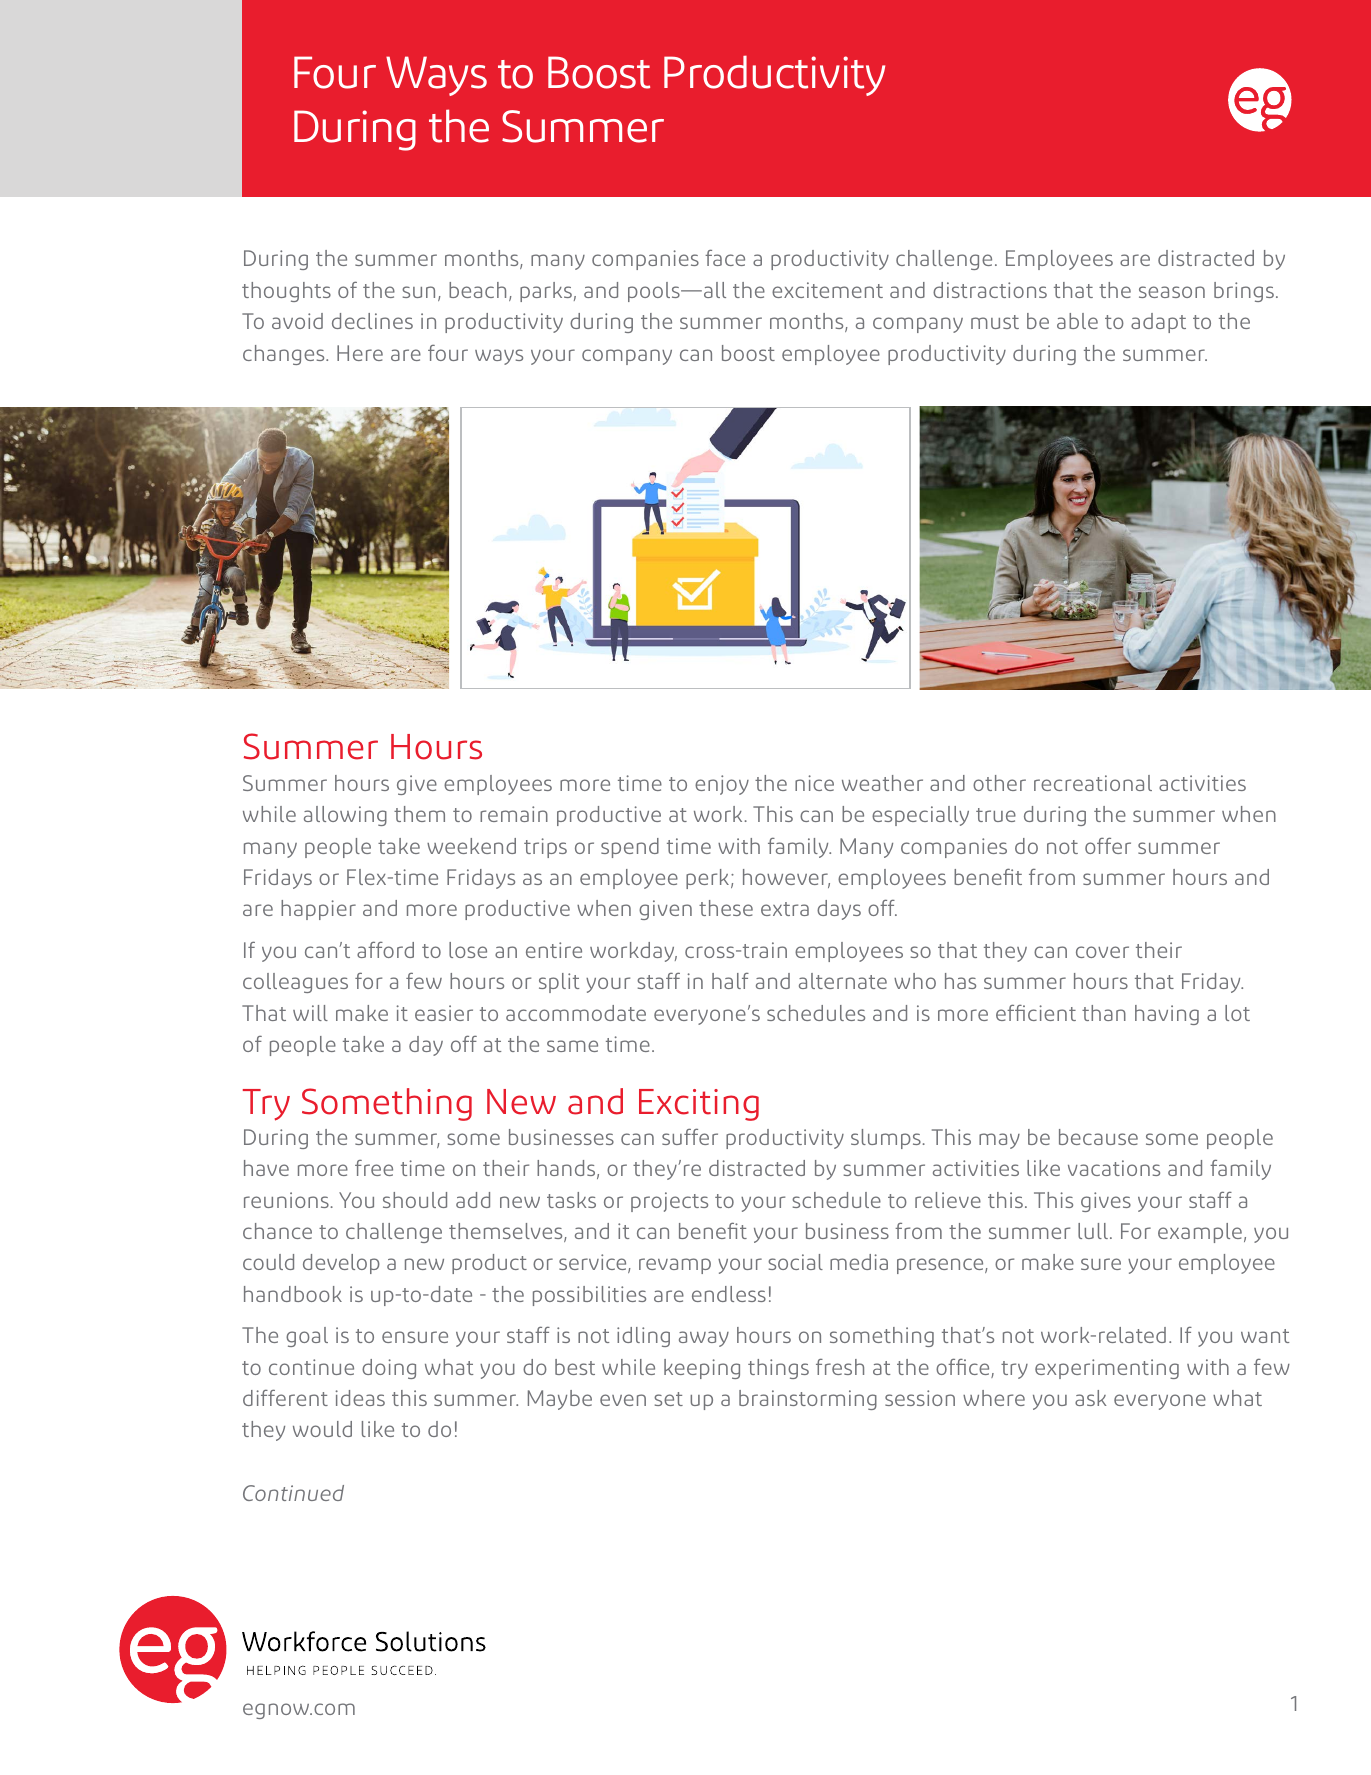 This page has width=1371, height=1775. What do you see at coordinates (814, 783) in the page?
I see `nice` at bounding box center [814, 783].
